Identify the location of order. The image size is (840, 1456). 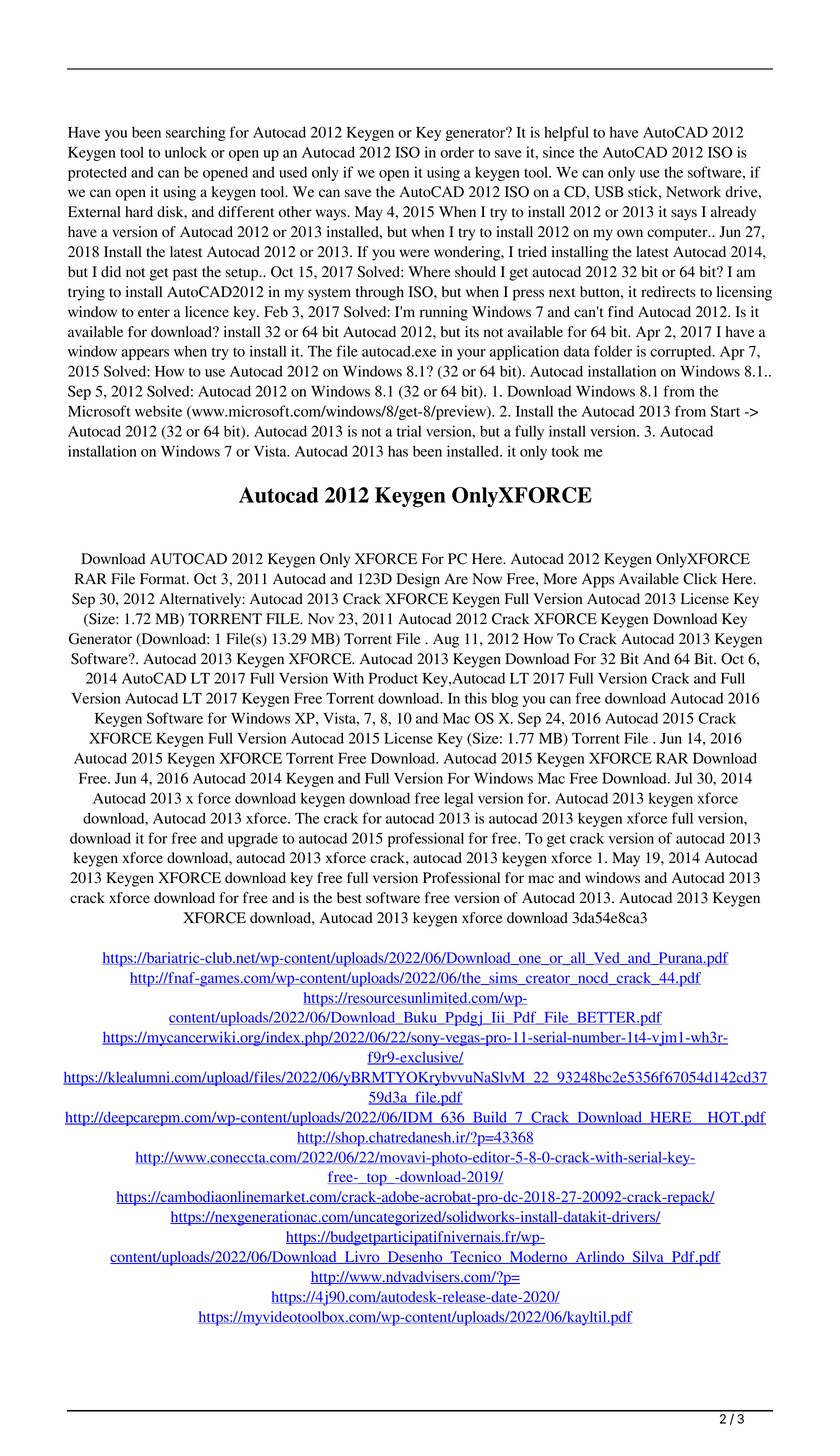
(457, 152).
